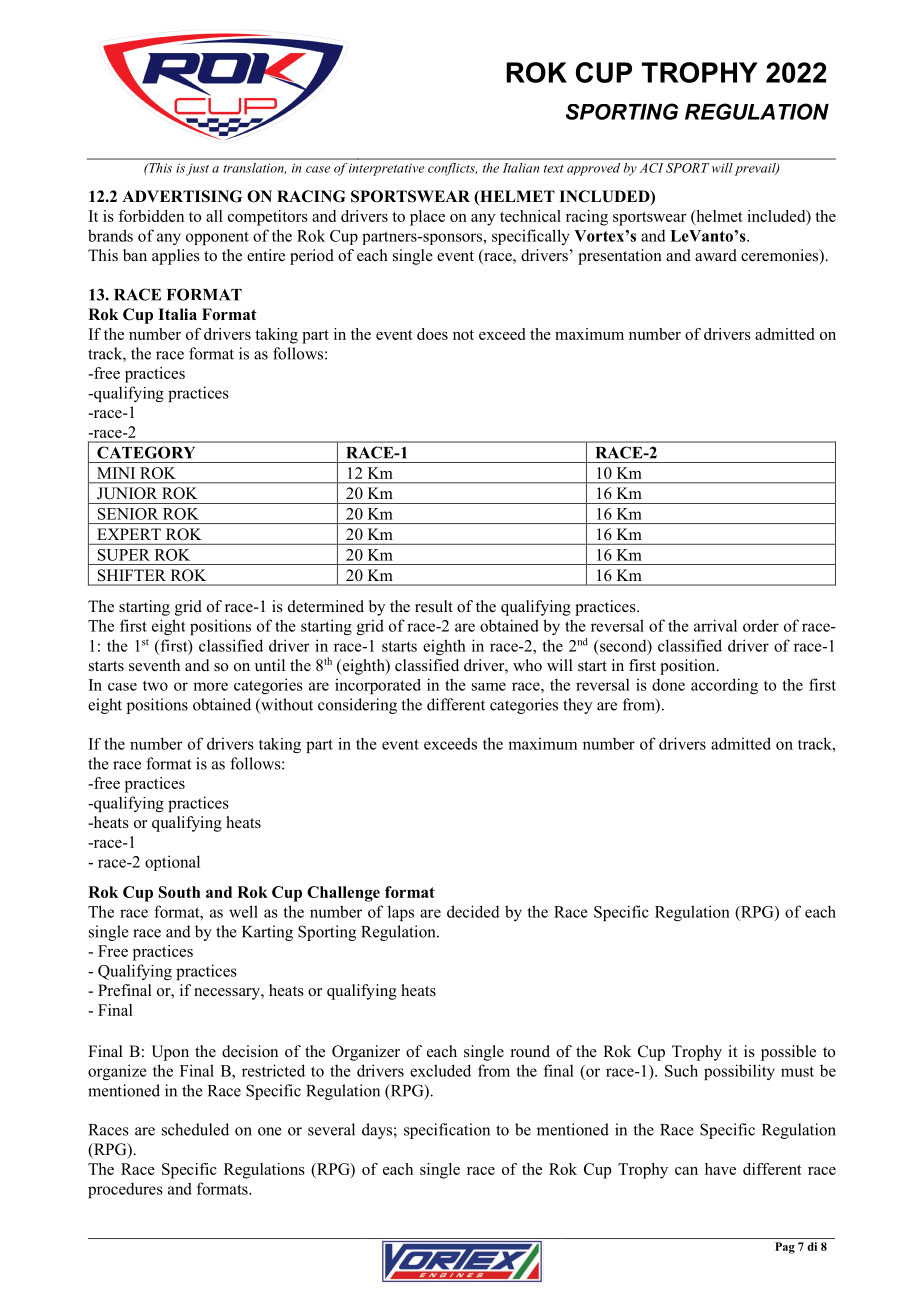 The image size is (924, 1308). Describe the element at coordinates (434, 606) in the page. I see `result` at that location.
